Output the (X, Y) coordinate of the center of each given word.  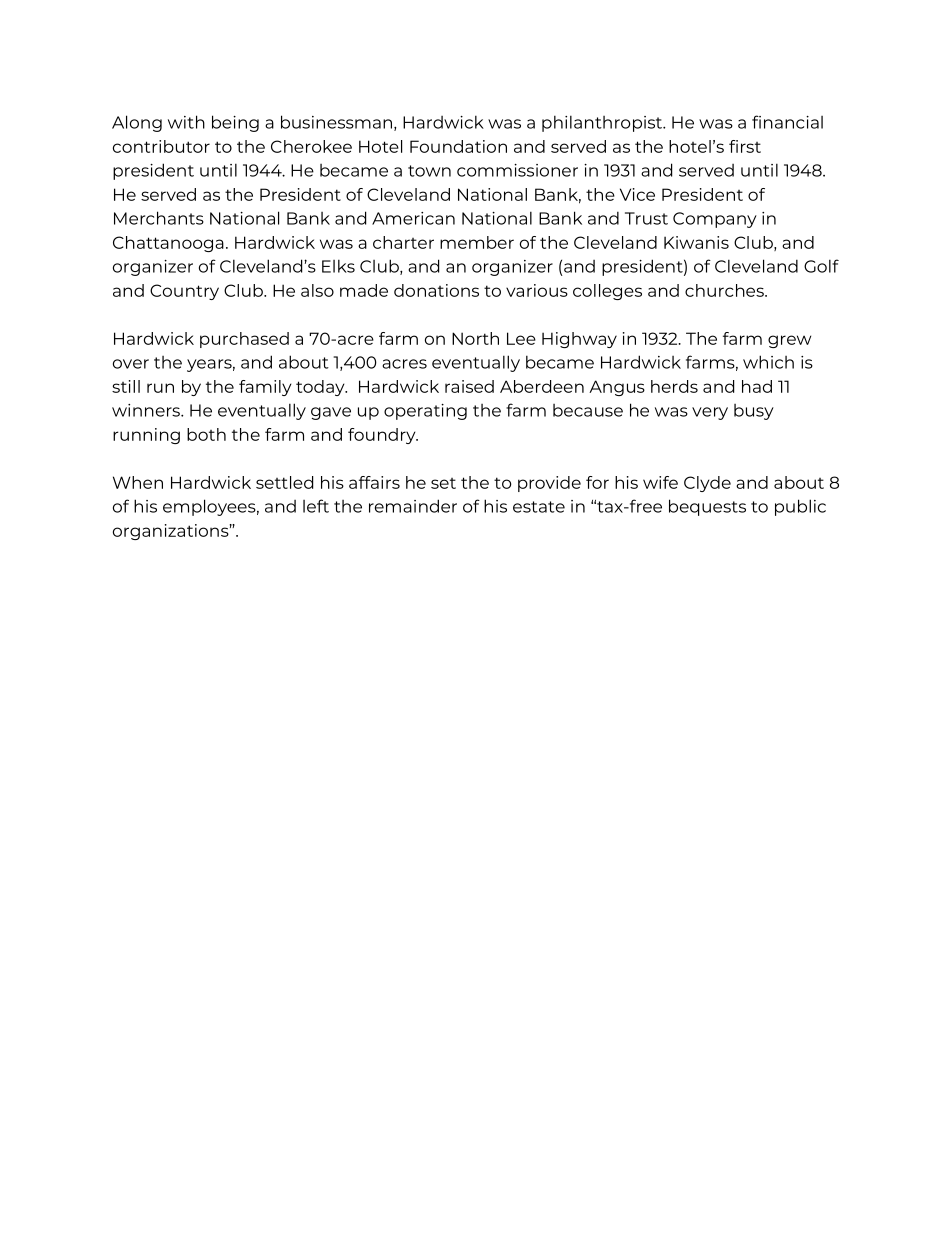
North (475, 338)
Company (715, 220)
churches (725, 290)
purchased (244, 340)
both (206, 434)
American (413, 218)
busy (754, 412)
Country (184, 292)
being (235, 123)
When (138, 482)
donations (436, 290)
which (768, 362)
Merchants (159, 218)
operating (425, 412)
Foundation (458, 146)
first (745, 146)
